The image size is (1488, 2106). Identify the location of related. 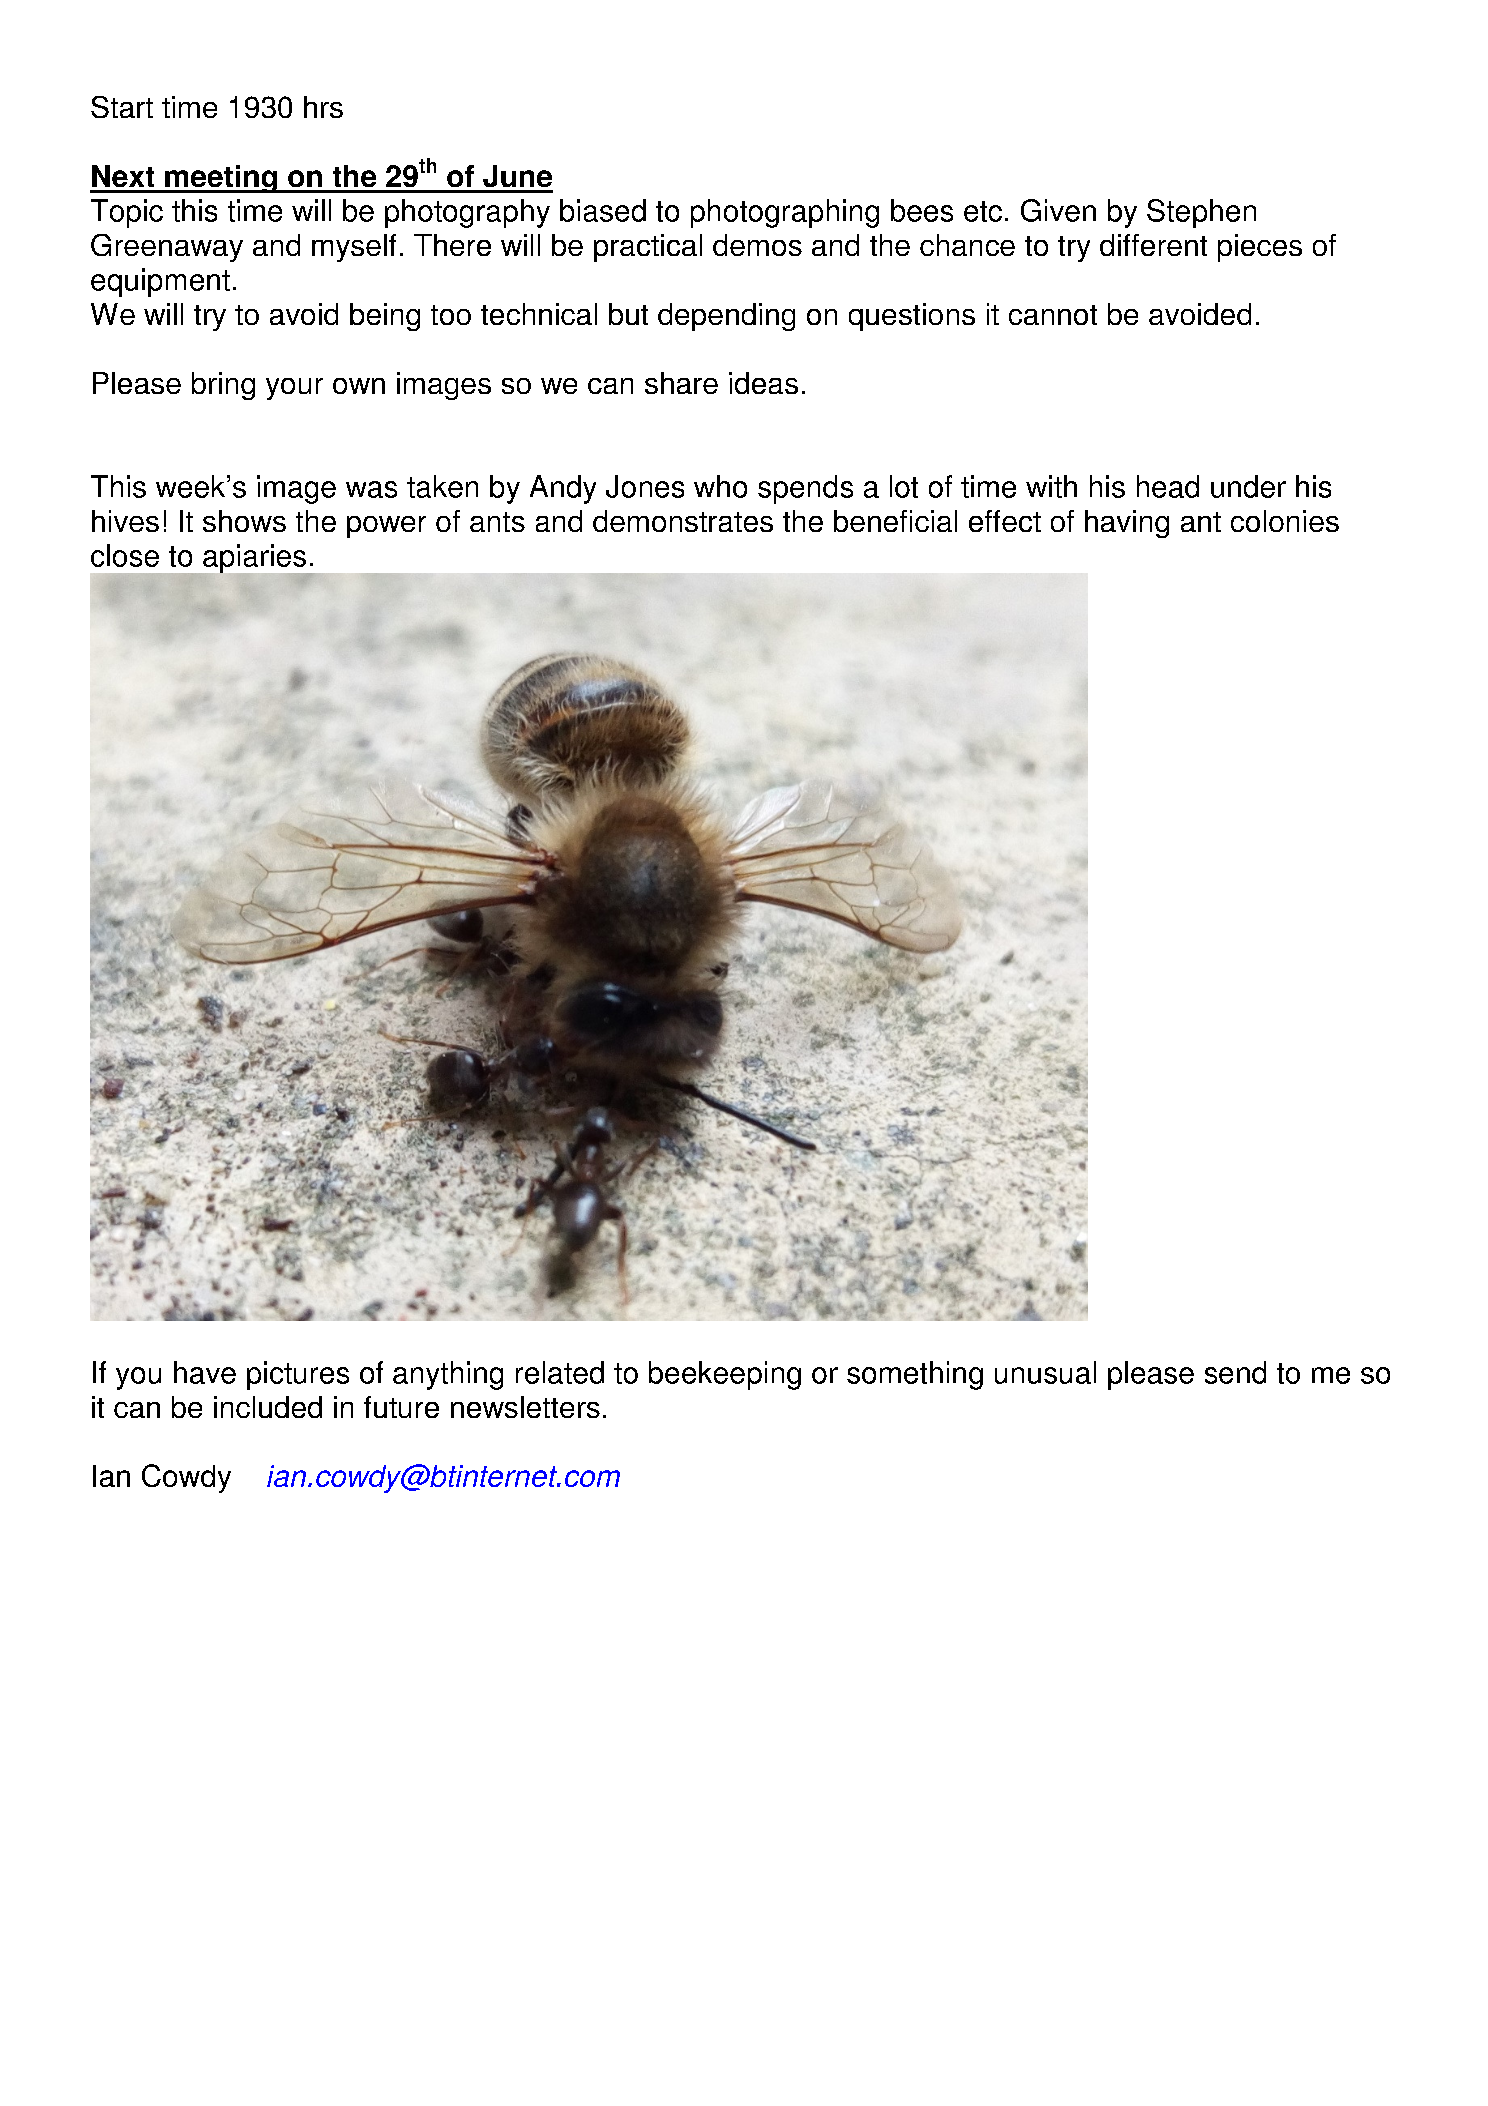
(560, 1372).
